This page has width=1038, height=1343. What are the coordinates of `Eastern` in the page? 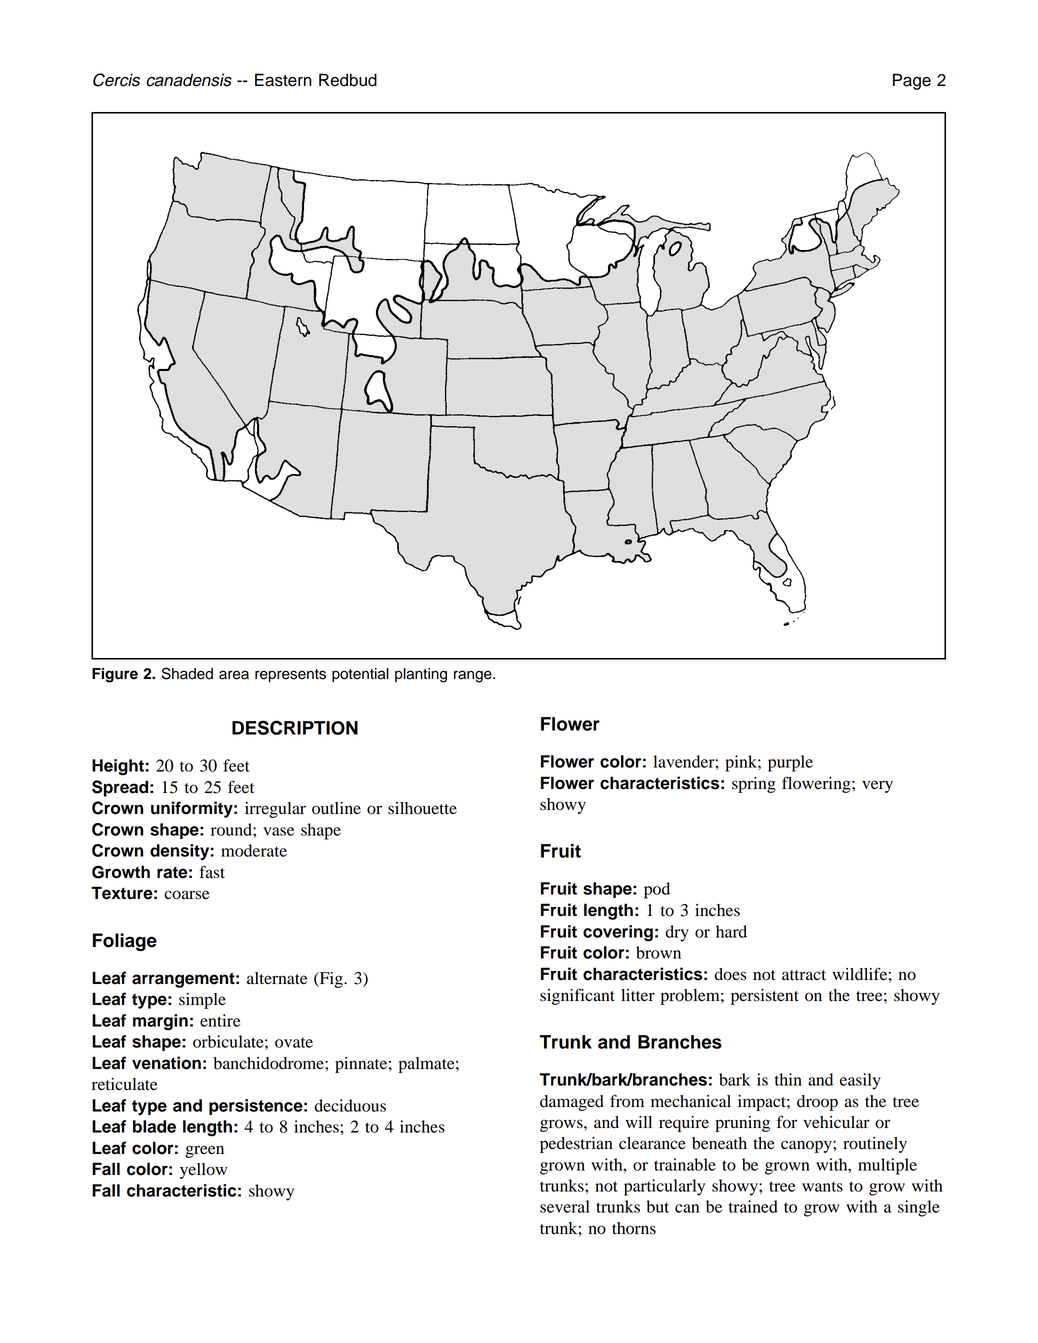 It's located at (283, 80).
